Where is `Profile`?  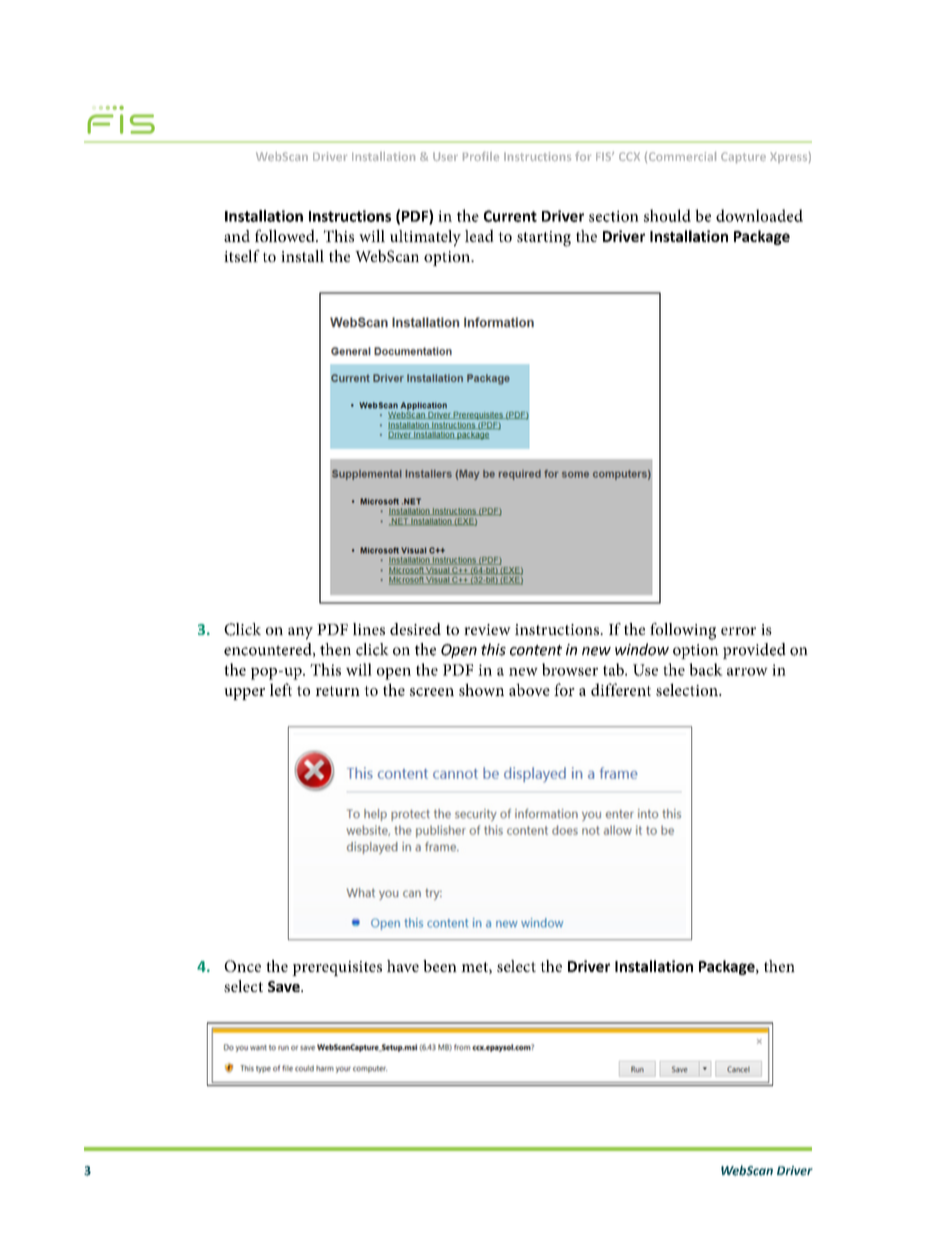 Profile is located at coordinates (481, 156).
